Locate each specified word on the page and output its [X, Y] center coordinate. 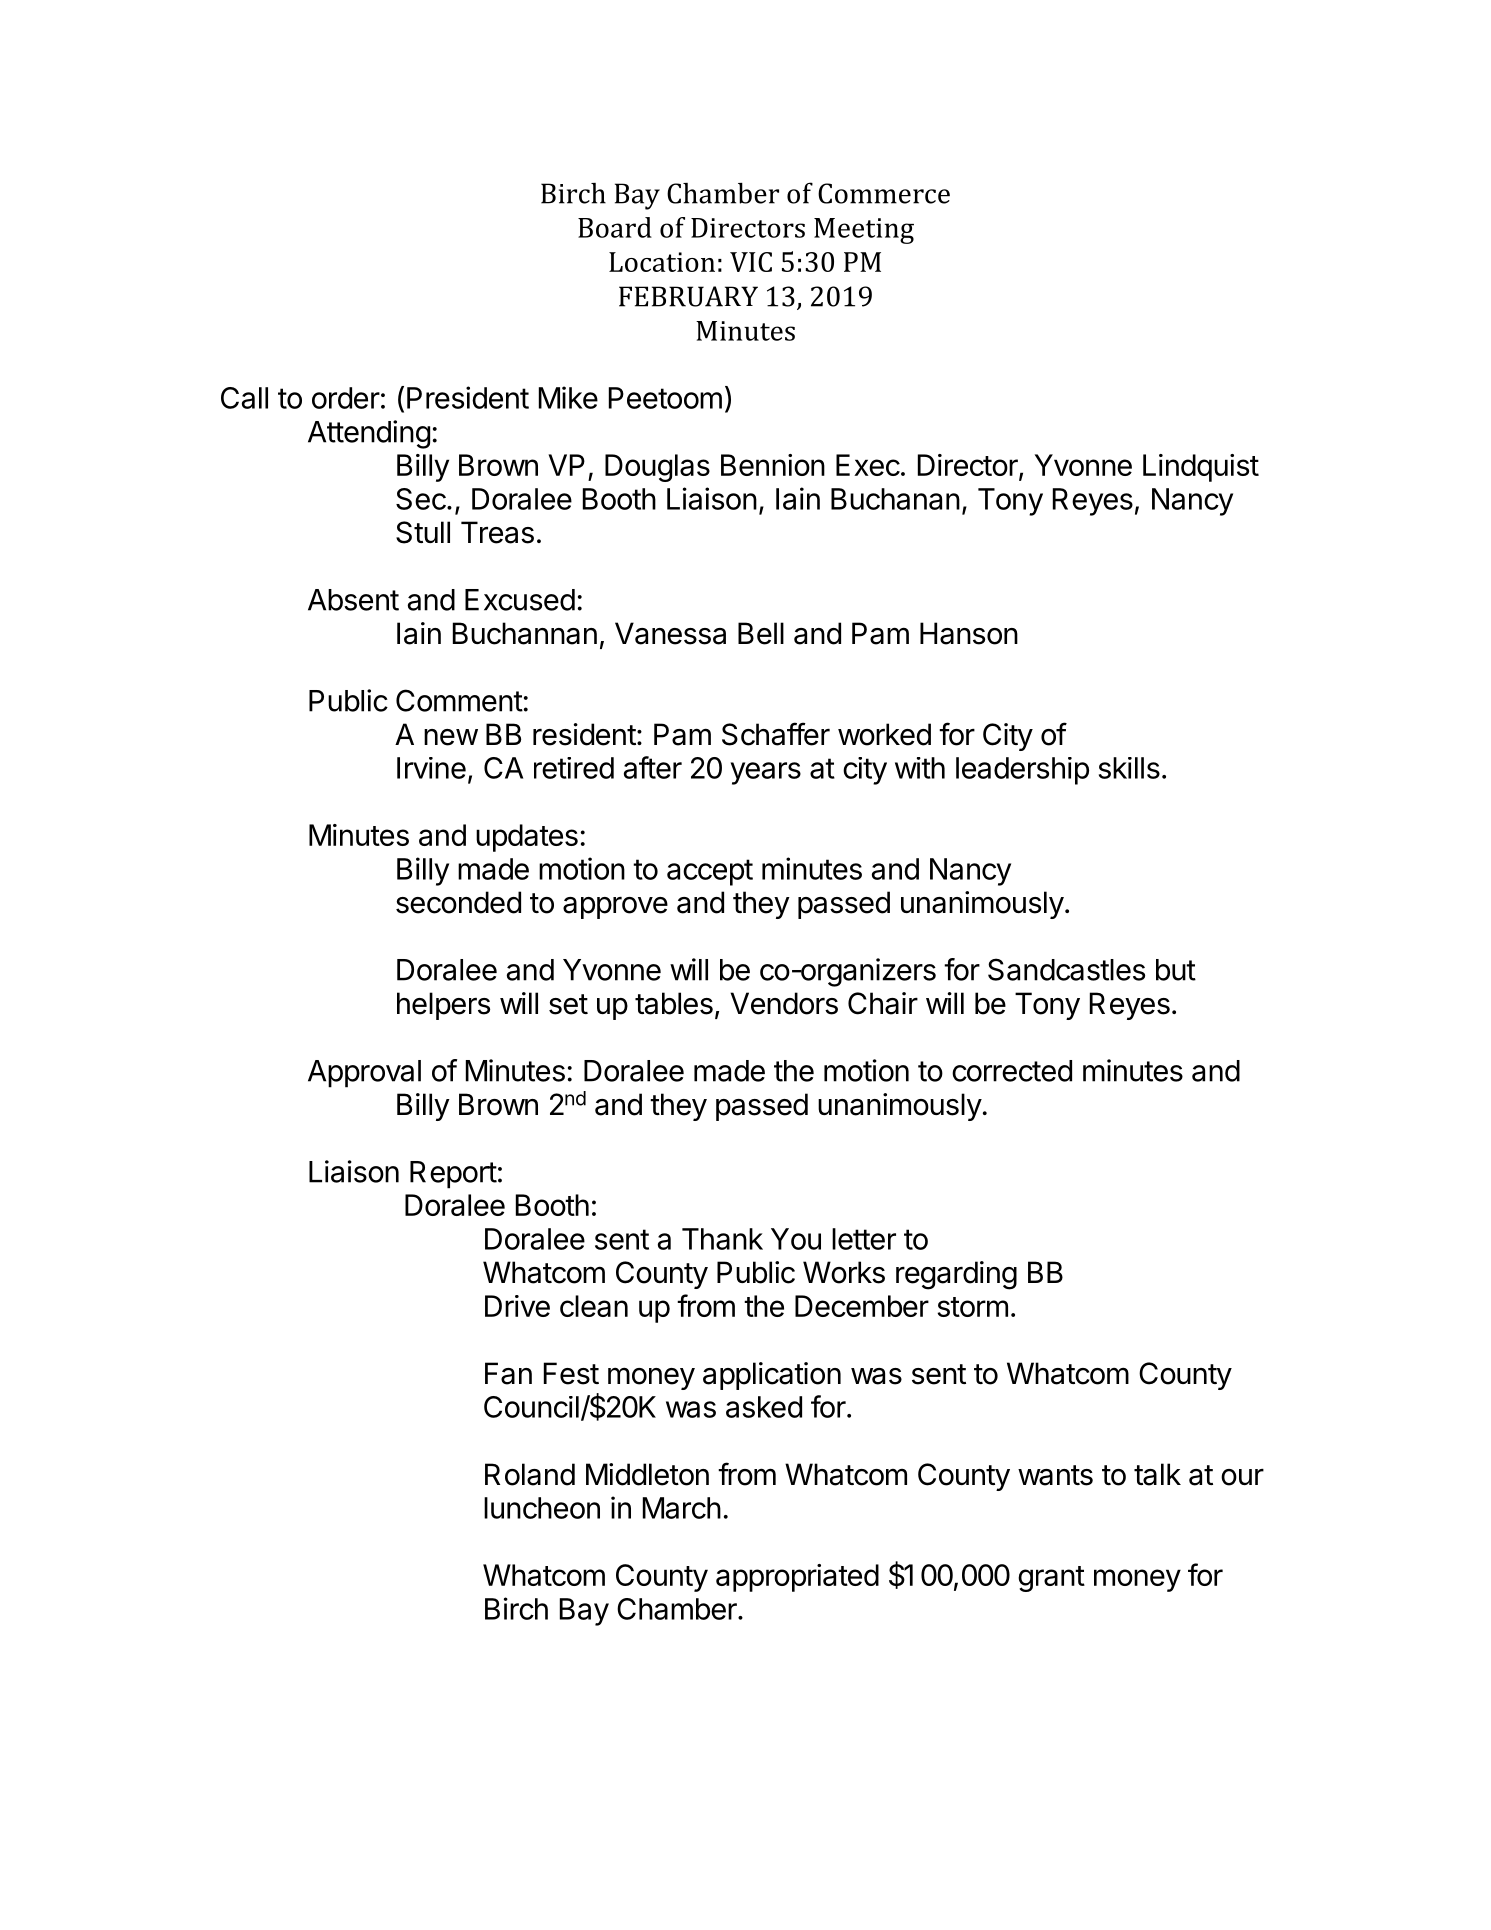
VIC [751, 262]
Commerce [884, 193]
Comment [459, 700]
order [346, 398]
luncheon [542, 1508]
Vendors [784, 1003]
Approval [364, 1074]
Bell [761, 633]
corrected [1012, 1071]
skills [1129, 768]
